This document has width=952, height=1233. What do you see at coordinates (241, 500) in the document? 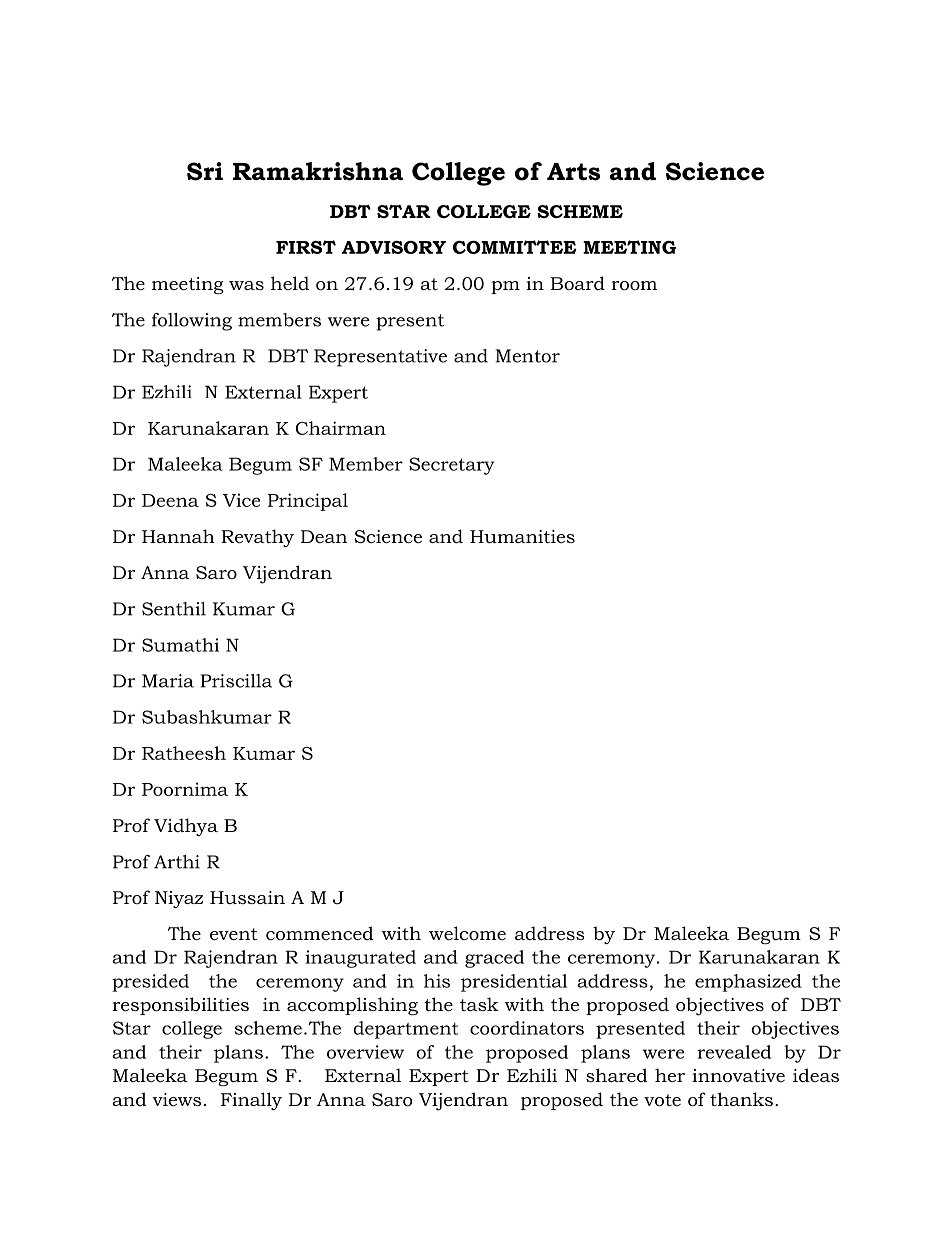
I see `Vice` at bounding box center [241, 500].
